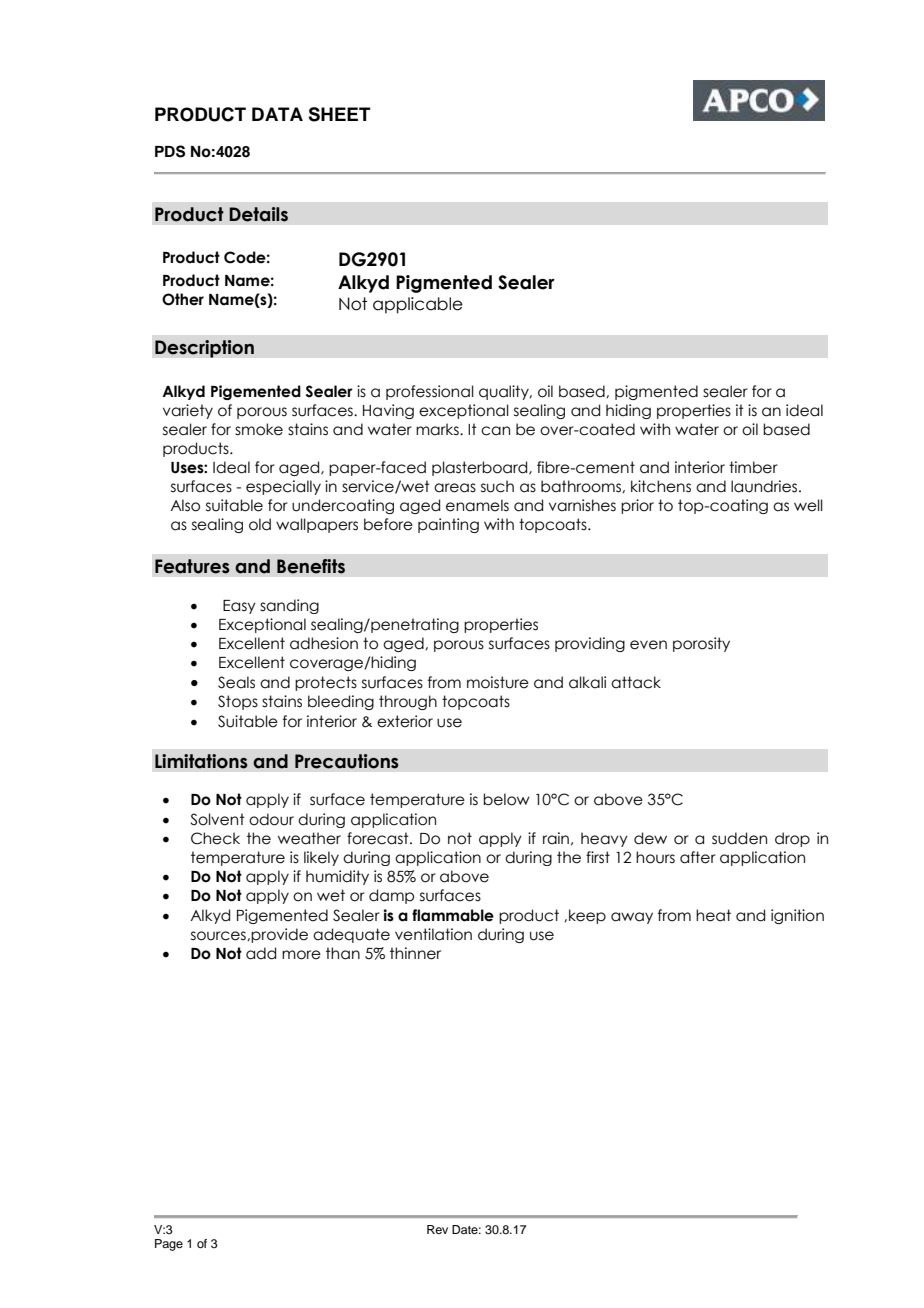  Describe the element at coordinates (437, 1229) in the screenshot. I see `Rev` at that location.
